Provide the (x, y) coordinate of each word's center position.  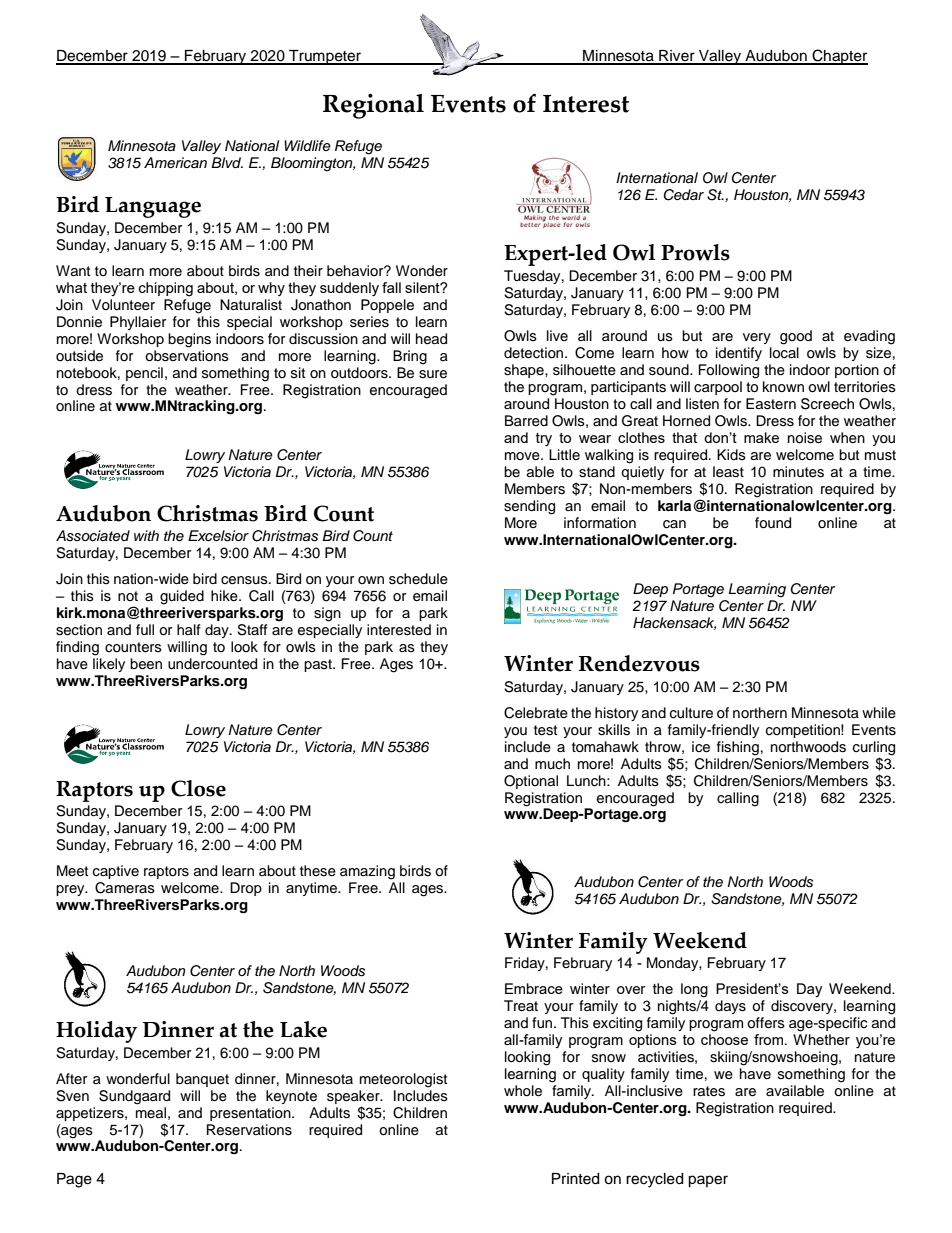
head (431, 339)
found (773, 523)
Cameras (125, 888)
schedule (418, 579)
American (175, 162)
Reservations (249, 1130)
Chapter (839, 57)
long (694, 990)
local (784, 353)
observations (187, 356)
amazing (367, 872)
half (188, 629)
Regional (373, 106)
